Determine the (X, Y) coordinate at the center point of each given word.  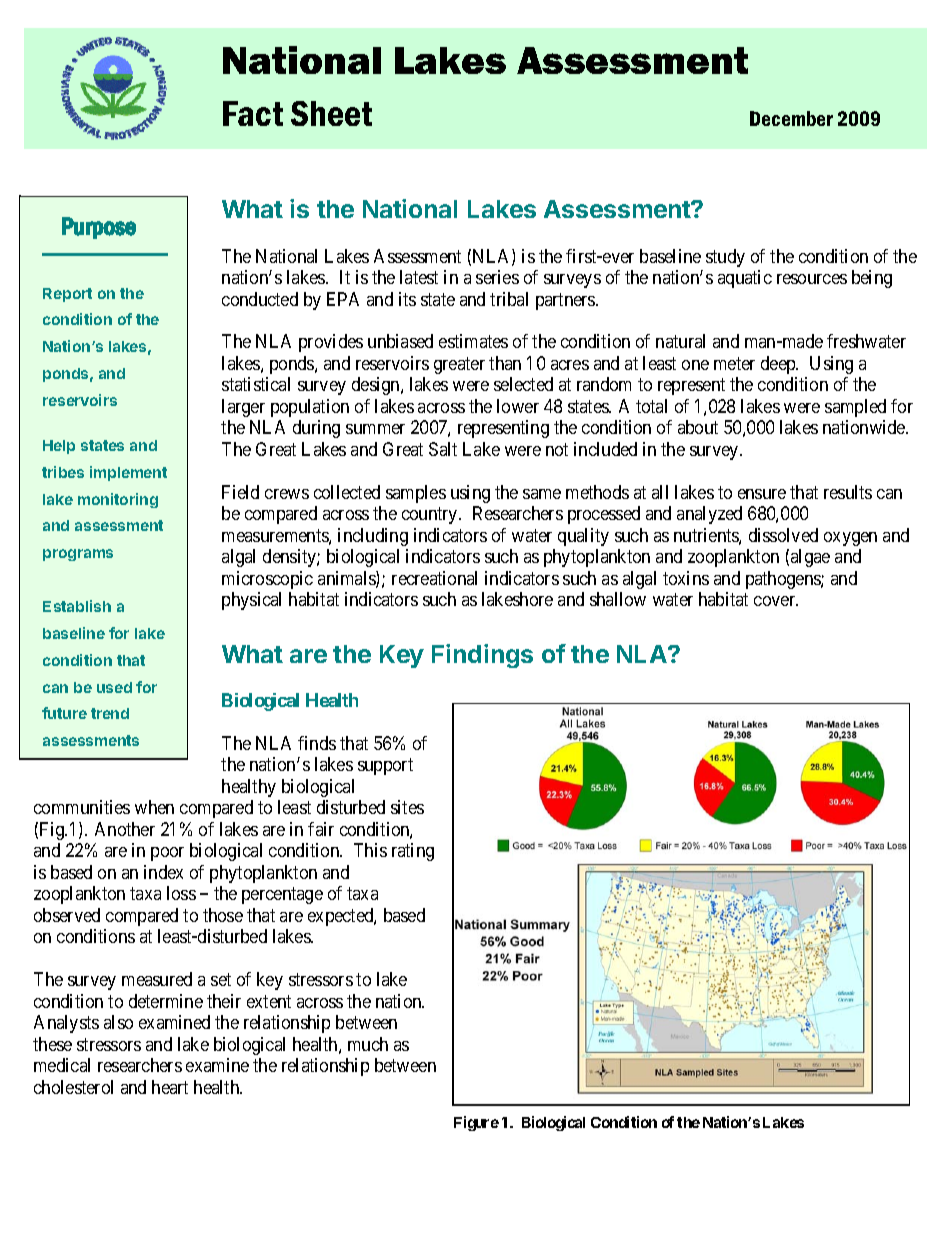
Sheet (331, 113)
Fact (253, 113)
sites (407, 807)
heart (170, 1087)
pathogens (784, 580)
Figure (476, 1123)
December (791, 118)
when (154, 807)
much (368, 1044)
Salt (443, 449)
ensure (762, 494)
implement (128, 473)
